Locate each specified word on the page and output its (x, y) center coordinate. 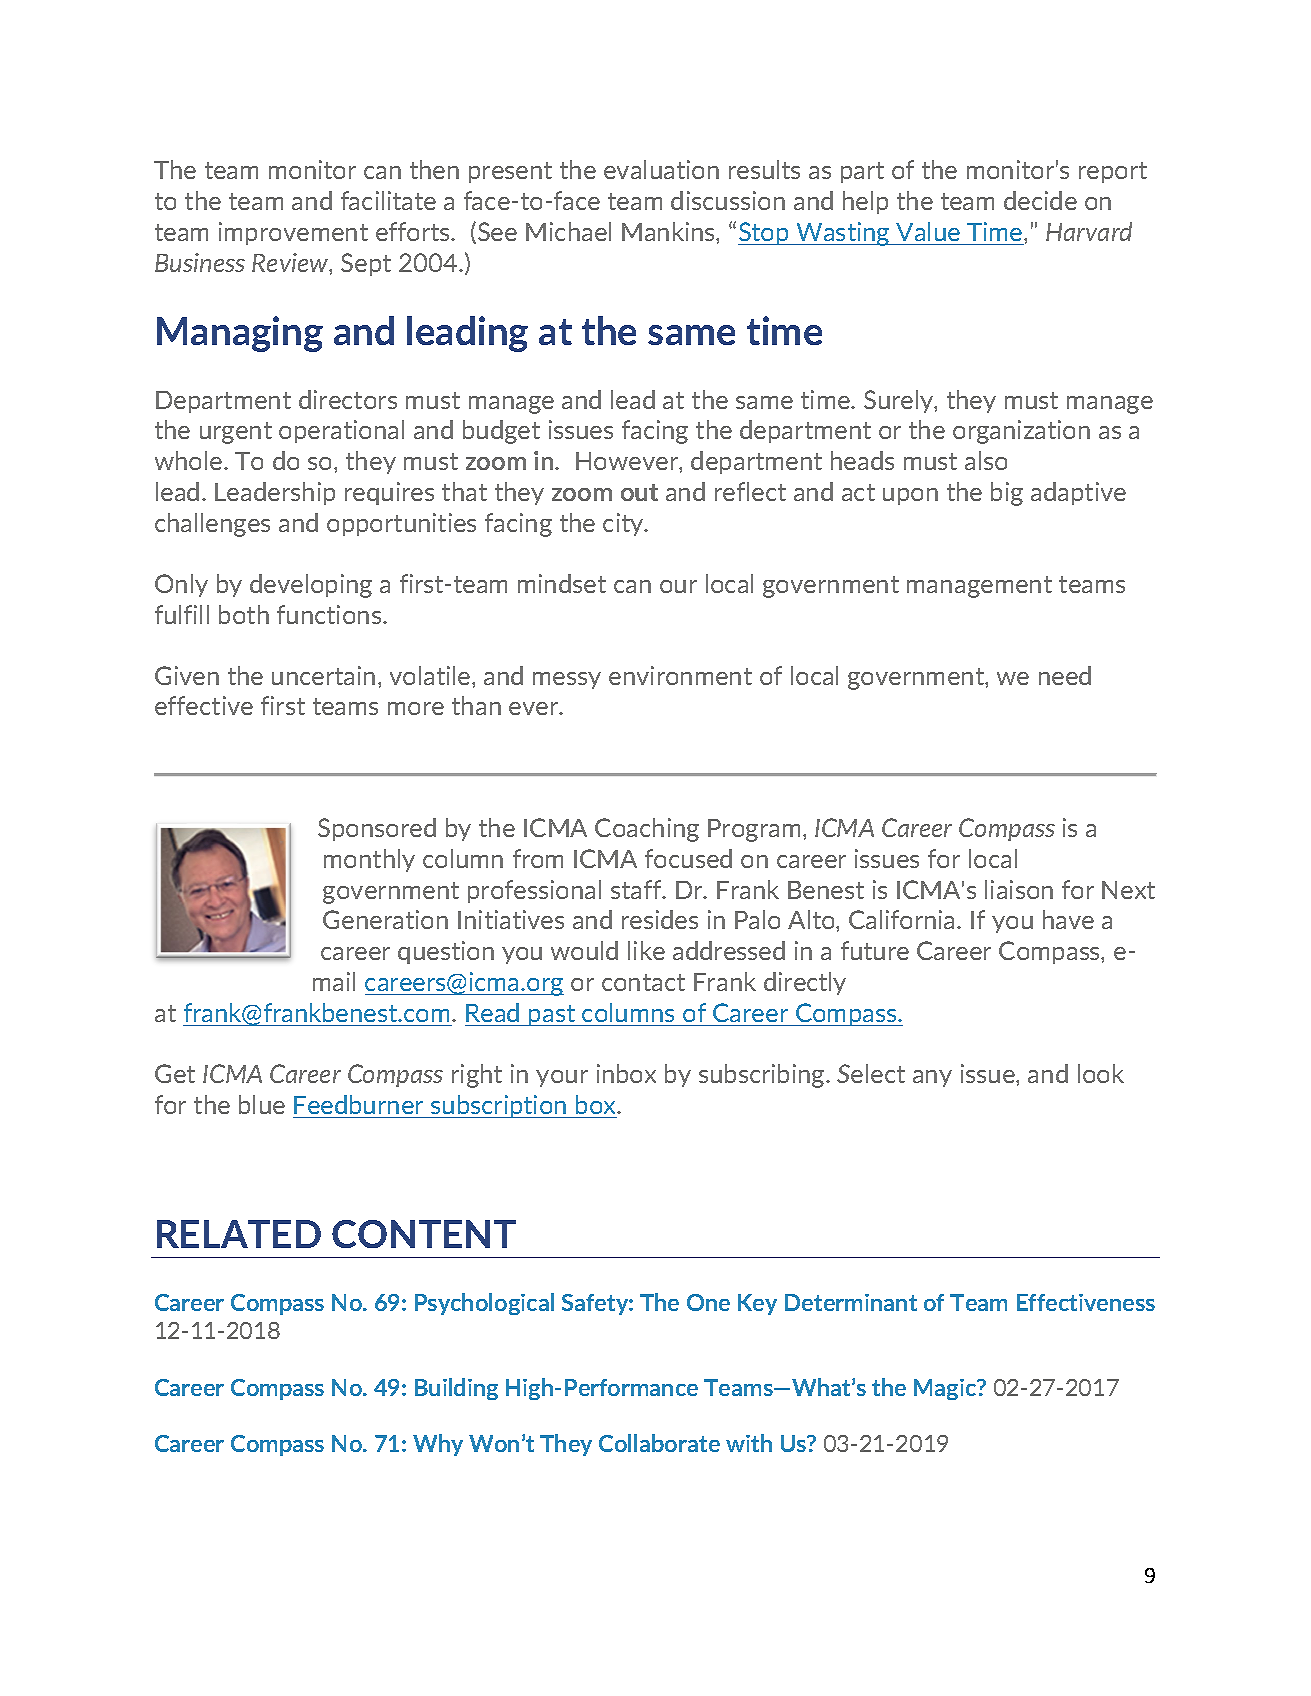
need (1065, 675)
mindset (562, 583)
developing (311, 586)
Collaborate (659, 1443)
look (1101, 1073)
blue (262, 1104)
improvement (293, 233)
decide (1040, 200)
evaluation (661, 169)
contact (643, 982)
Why (438, 1445)
